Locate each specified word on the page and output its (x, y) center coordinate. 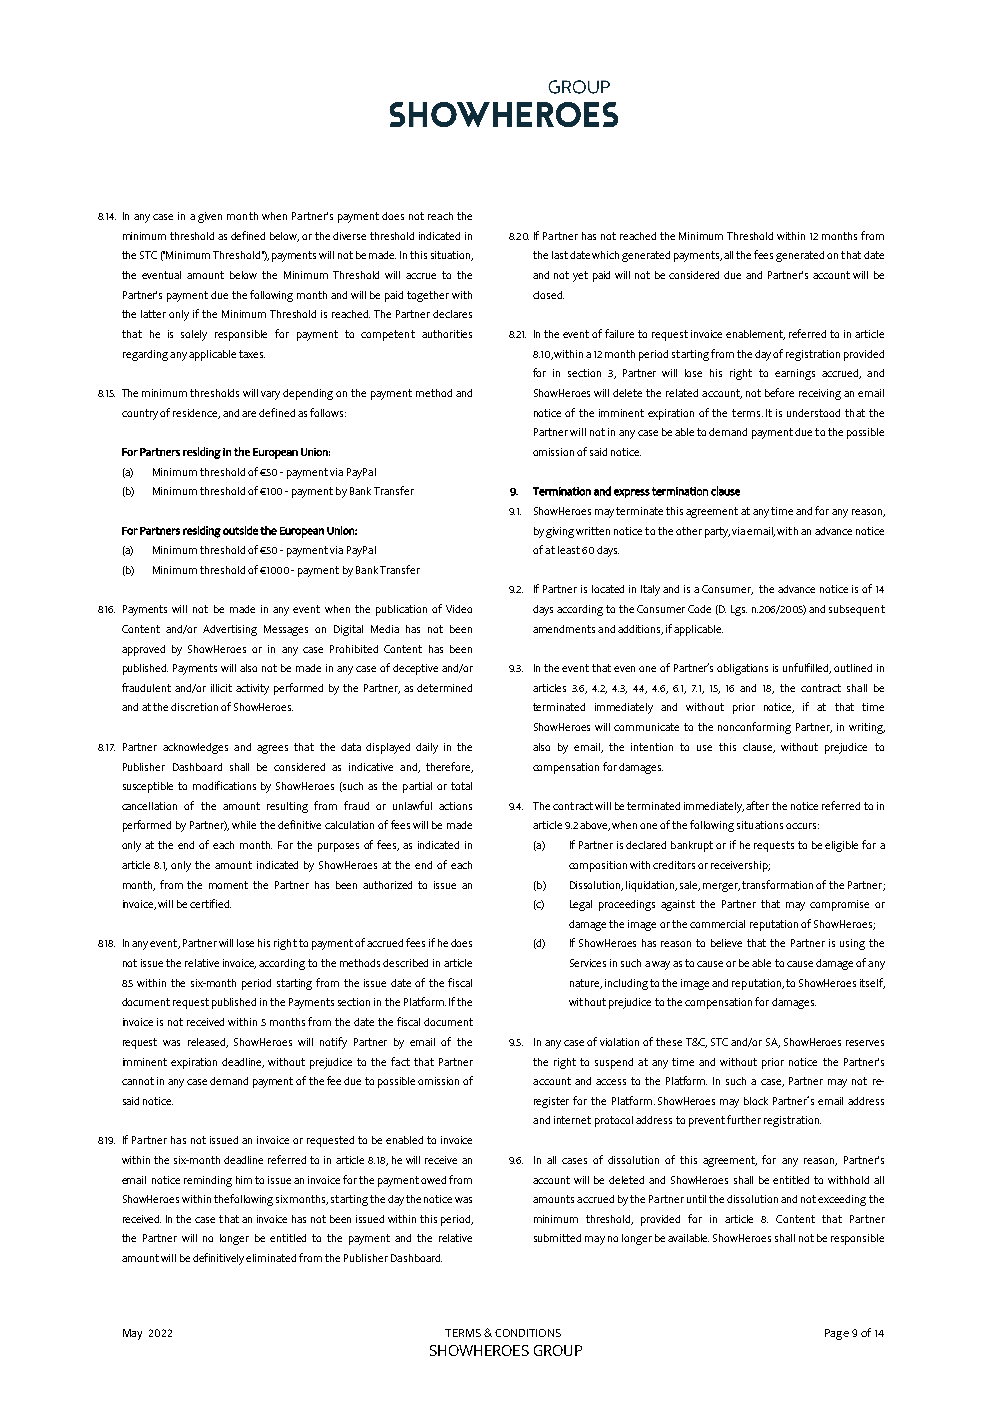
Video (459, 609)
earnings (795, 374)
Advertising (230, 630)
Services (588, 963)
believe (726, 943)
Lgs (739, 610)
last (560, 255)
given (210, 217)
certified (210, 903)
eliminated (271, 1258)
